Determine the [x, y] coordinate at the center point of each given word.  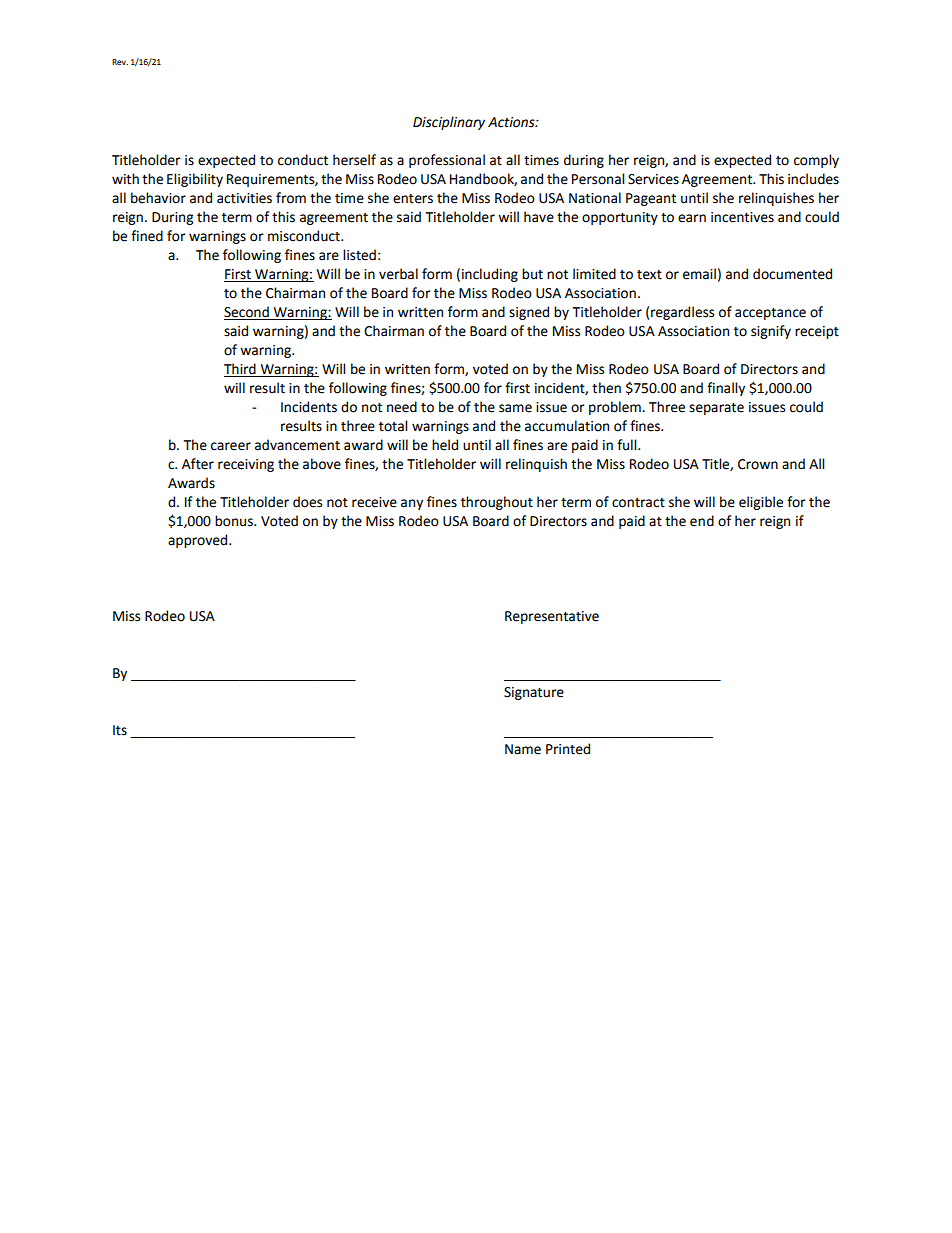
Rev [120, 62]
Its [120, 730]
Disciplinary [449, 123]
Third [241, 370]
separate [716, 409]
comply [816, 161]
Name [523, 749]
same [515, 408]
